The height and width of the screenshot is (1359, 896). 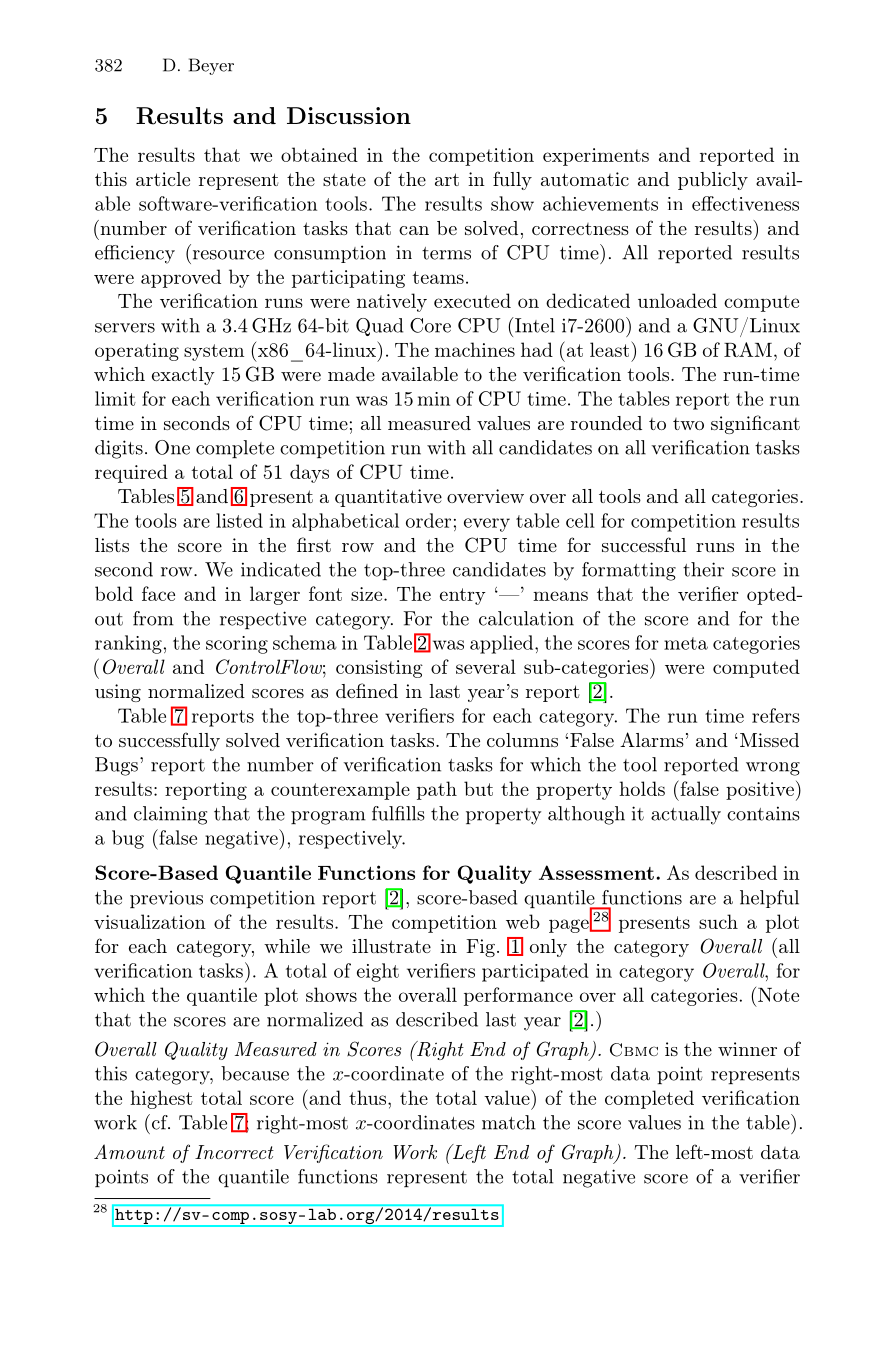 What do you see at coordinates (161, 1099) in the screenshot?
I see `highest` at bounding box center [161, 1099].
